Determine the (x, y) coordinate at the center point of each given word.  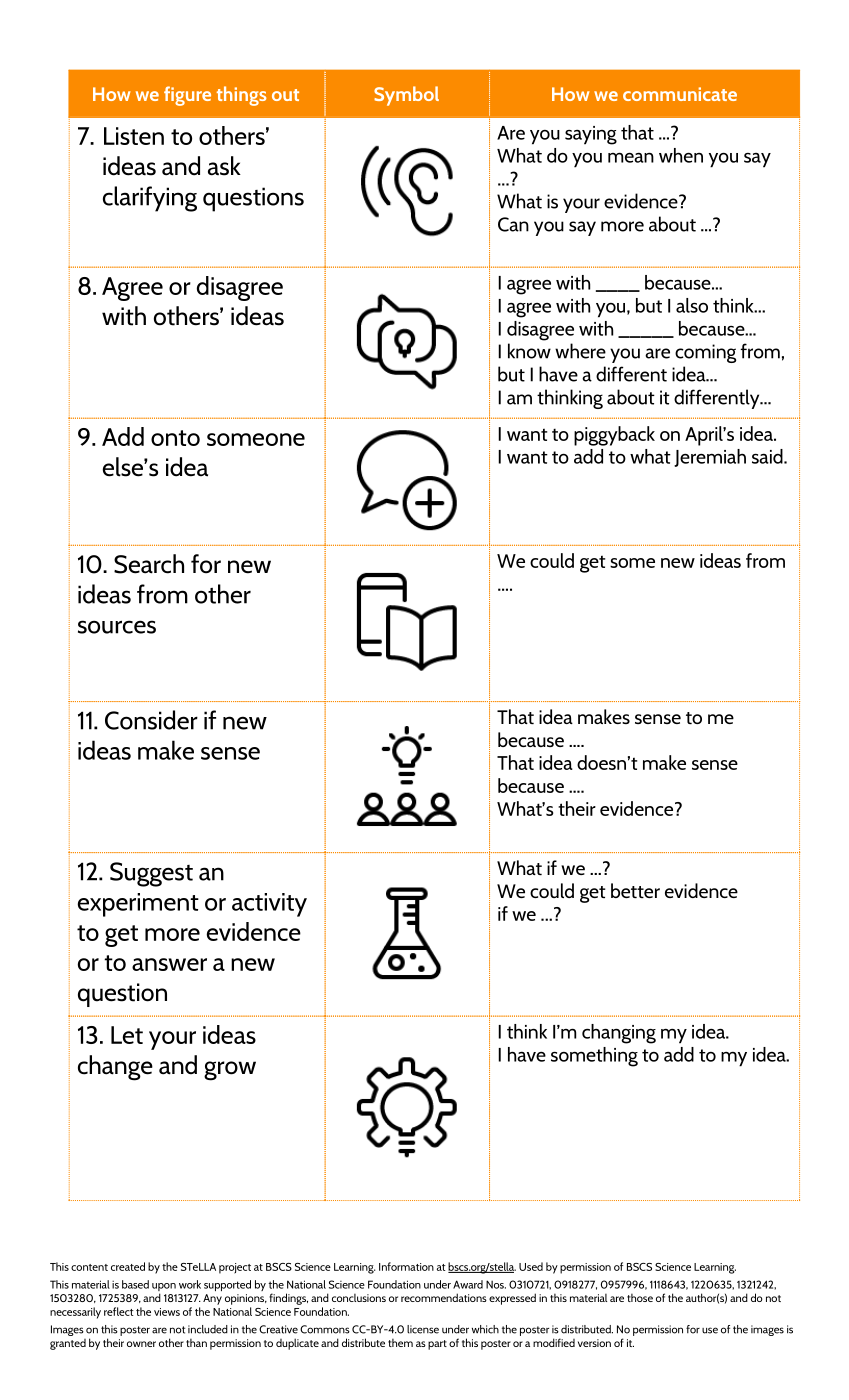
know (529, 351)
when (681, 155)
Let (127, 1035)
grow (230, 1071)
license (423, 1329)
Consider (151, 720)
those (640, 1298)
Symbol (406, 96)
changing (619, 1034)
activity (269, 905)
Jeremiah (710, 458)
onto (175, 438)
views (167, 1312)
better (635, 890)
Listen (134, 136)
